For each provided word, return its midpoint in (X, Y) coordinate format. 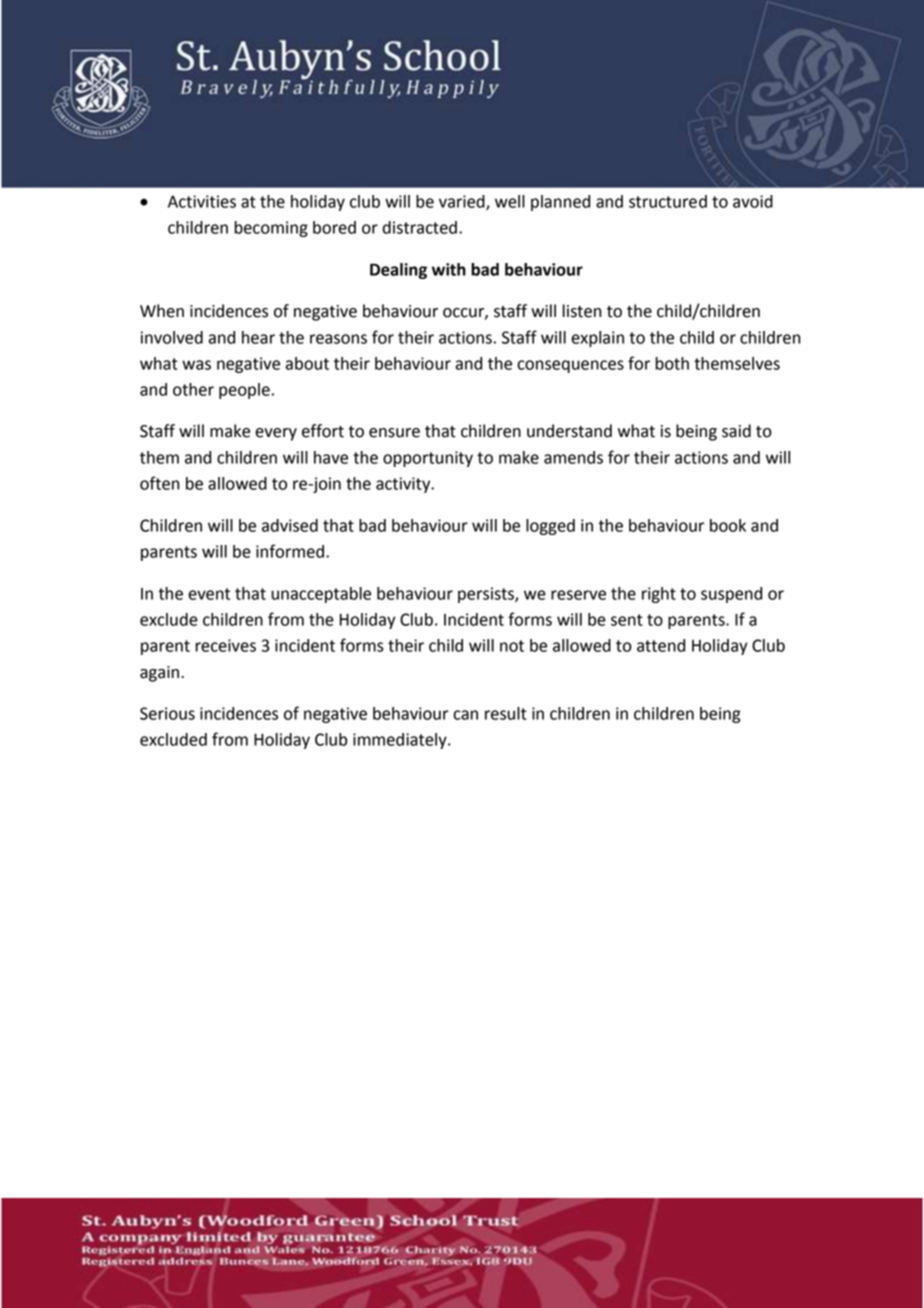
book (728, 525)
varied (463, 202)
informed (290, 551)
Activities (202, 201)
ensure (394, 433)
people (244, 391)
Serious (167, 713)
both (672, 363)
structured (668, 201)
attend (661, 645)
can (465, 715)
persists (487, 595)
